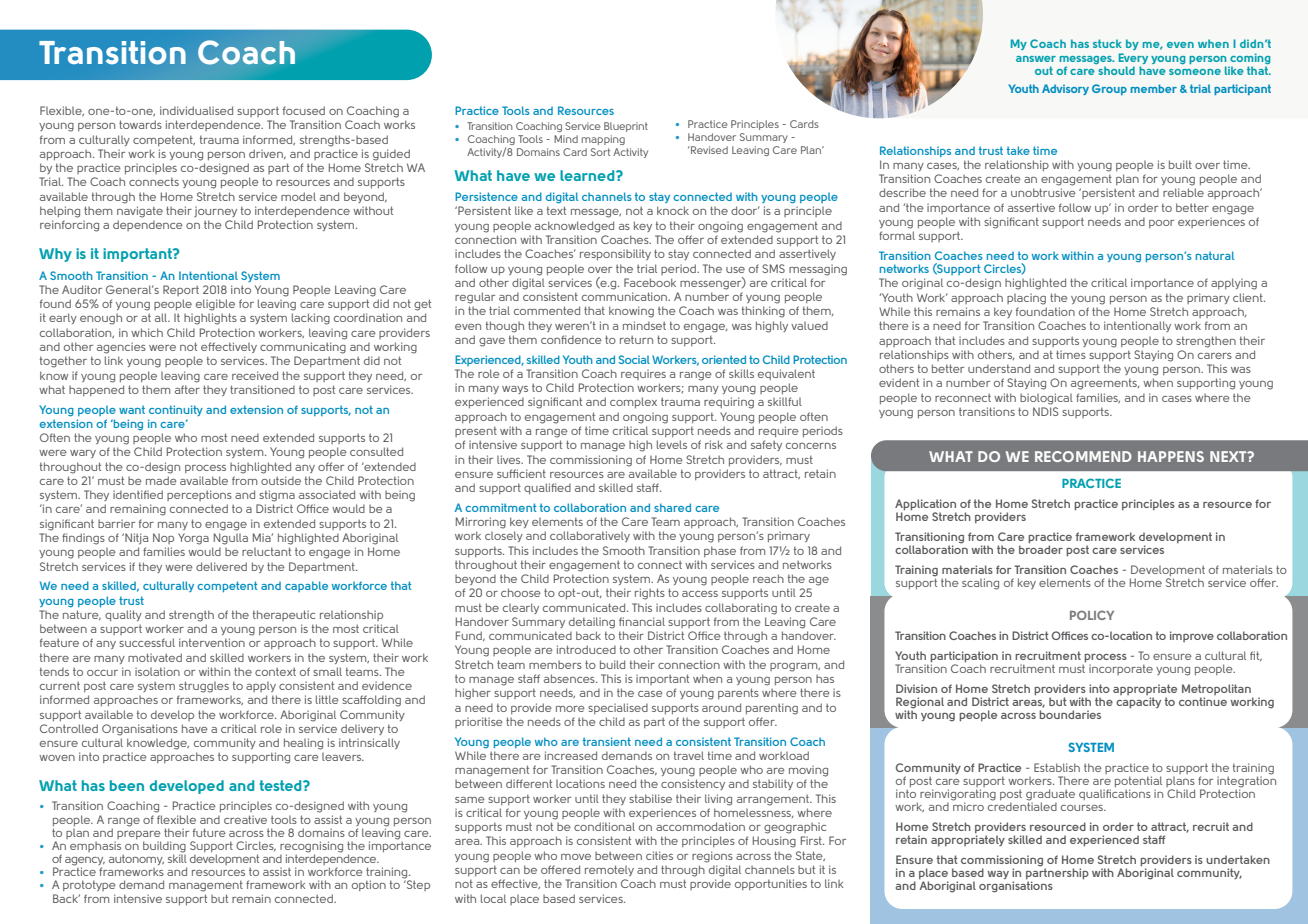  What do you see at coordinates (1083, 456) in the screenshot?
I see `RECOMMEND` at bounding box center [1083, 456].
